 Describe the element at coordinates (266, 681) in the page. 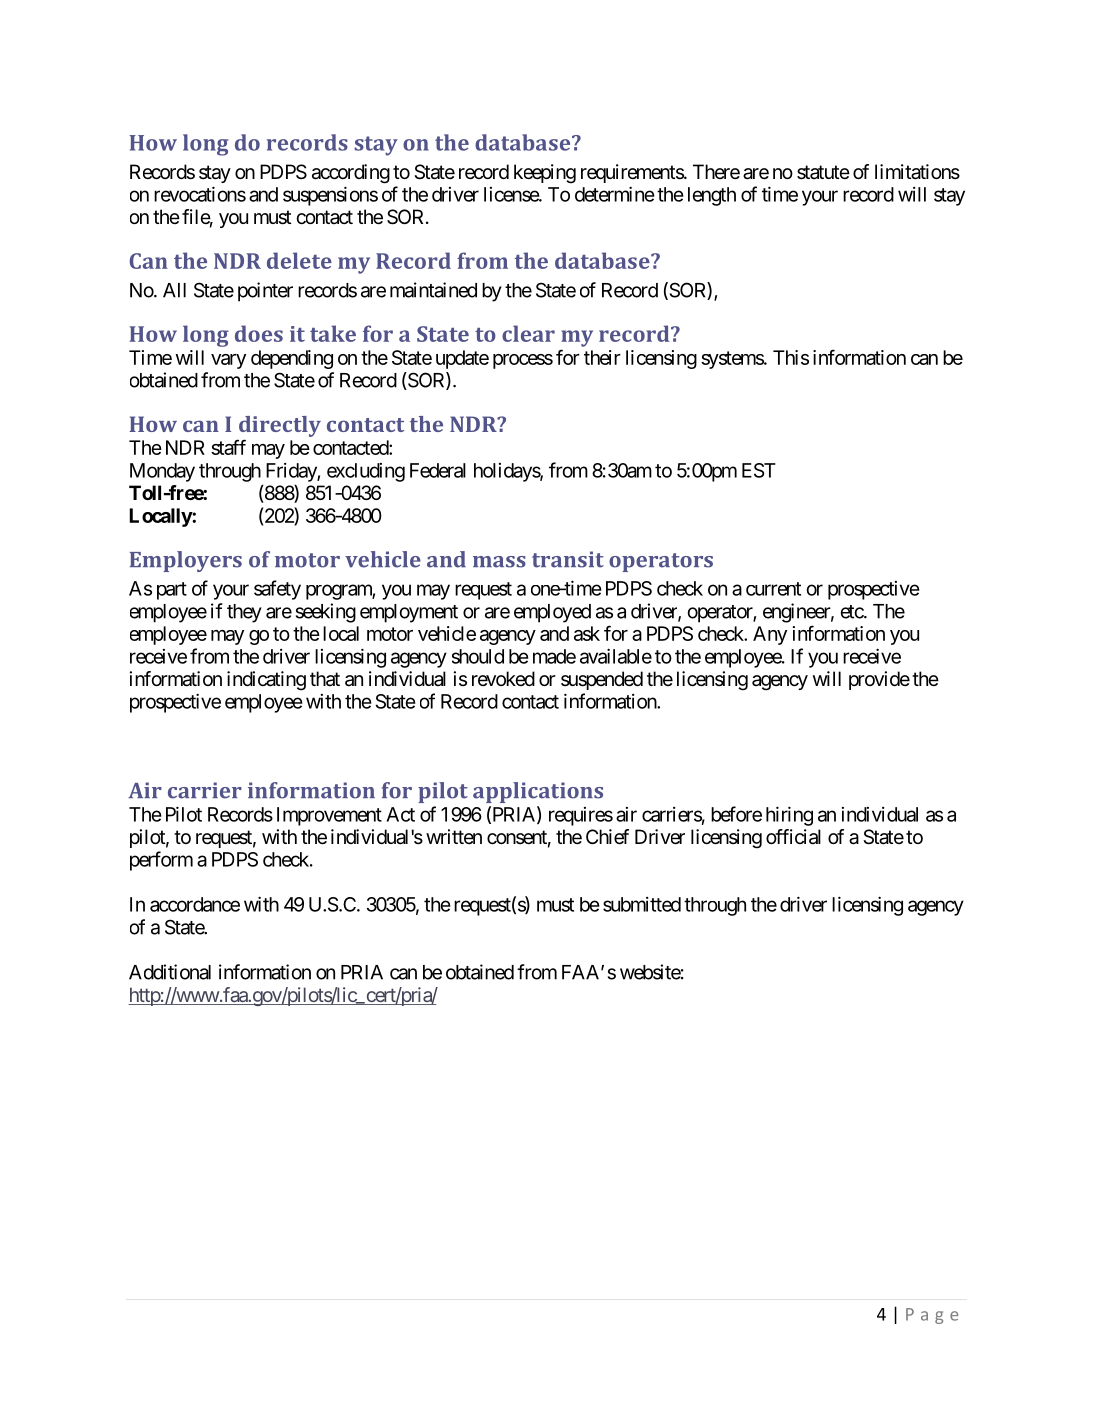

I see `indicating` at that location.
